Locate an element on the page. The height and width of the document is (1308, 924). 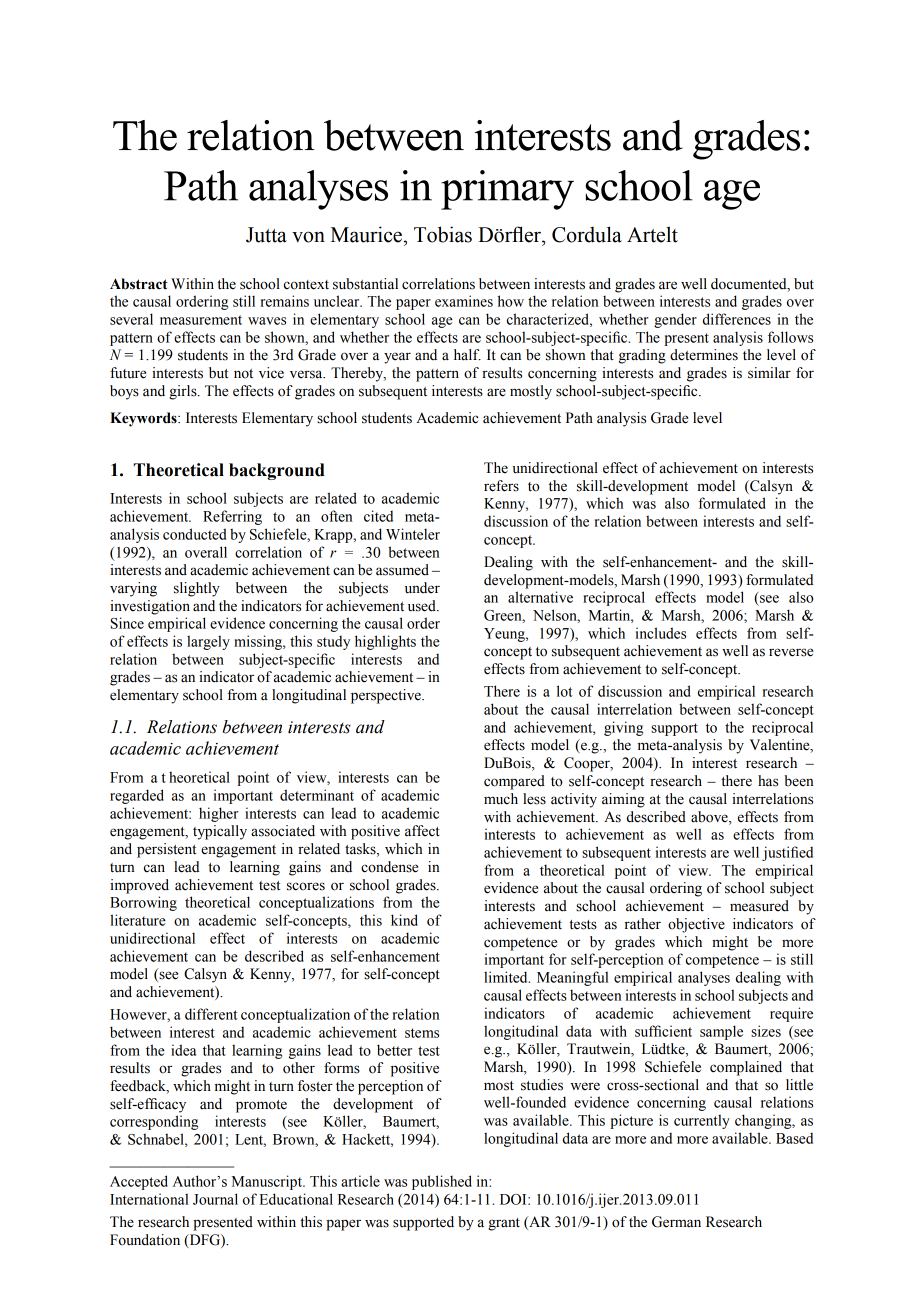
Tobias is located at coordinates (443, 234).
